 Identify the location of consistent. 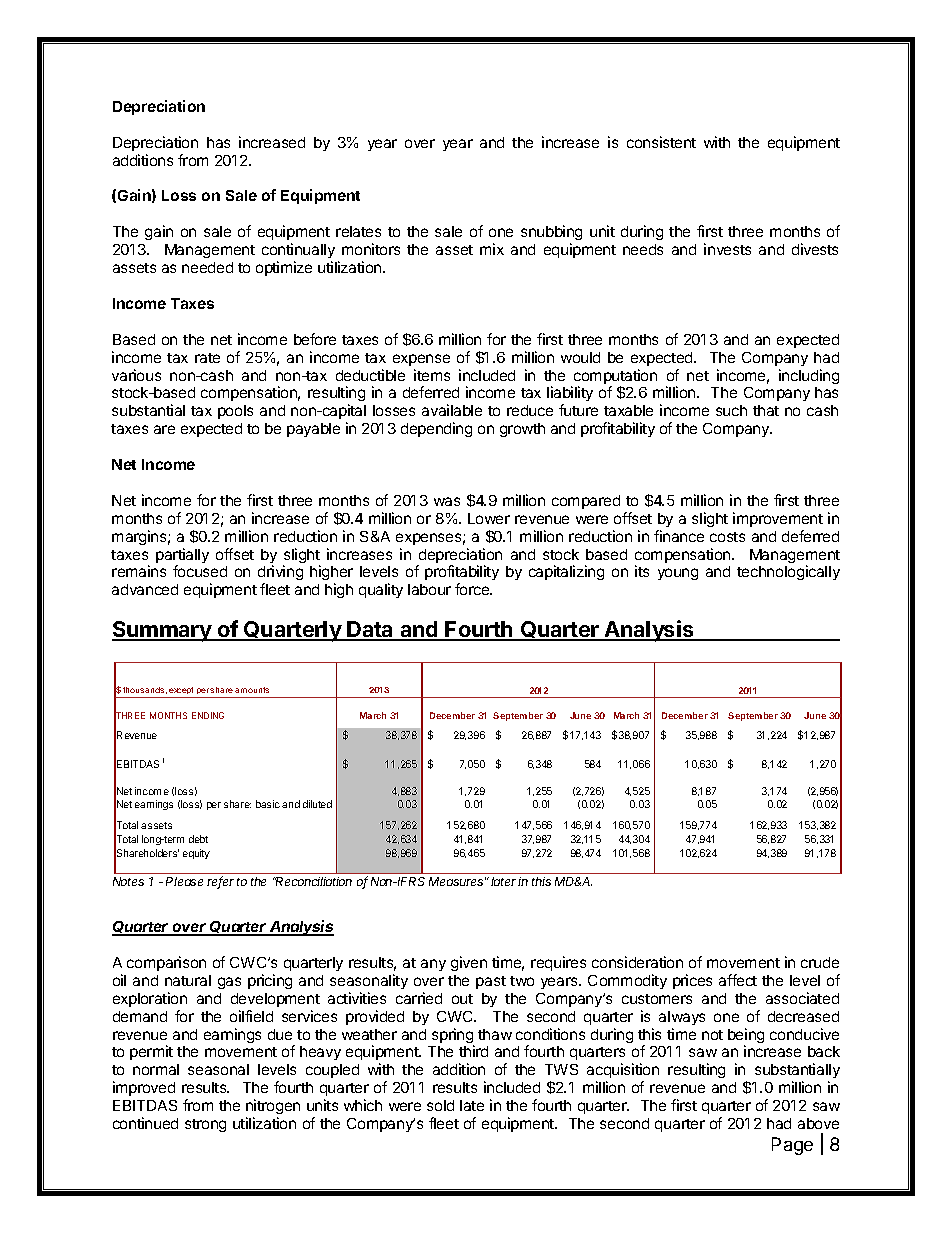
(661, 142).
